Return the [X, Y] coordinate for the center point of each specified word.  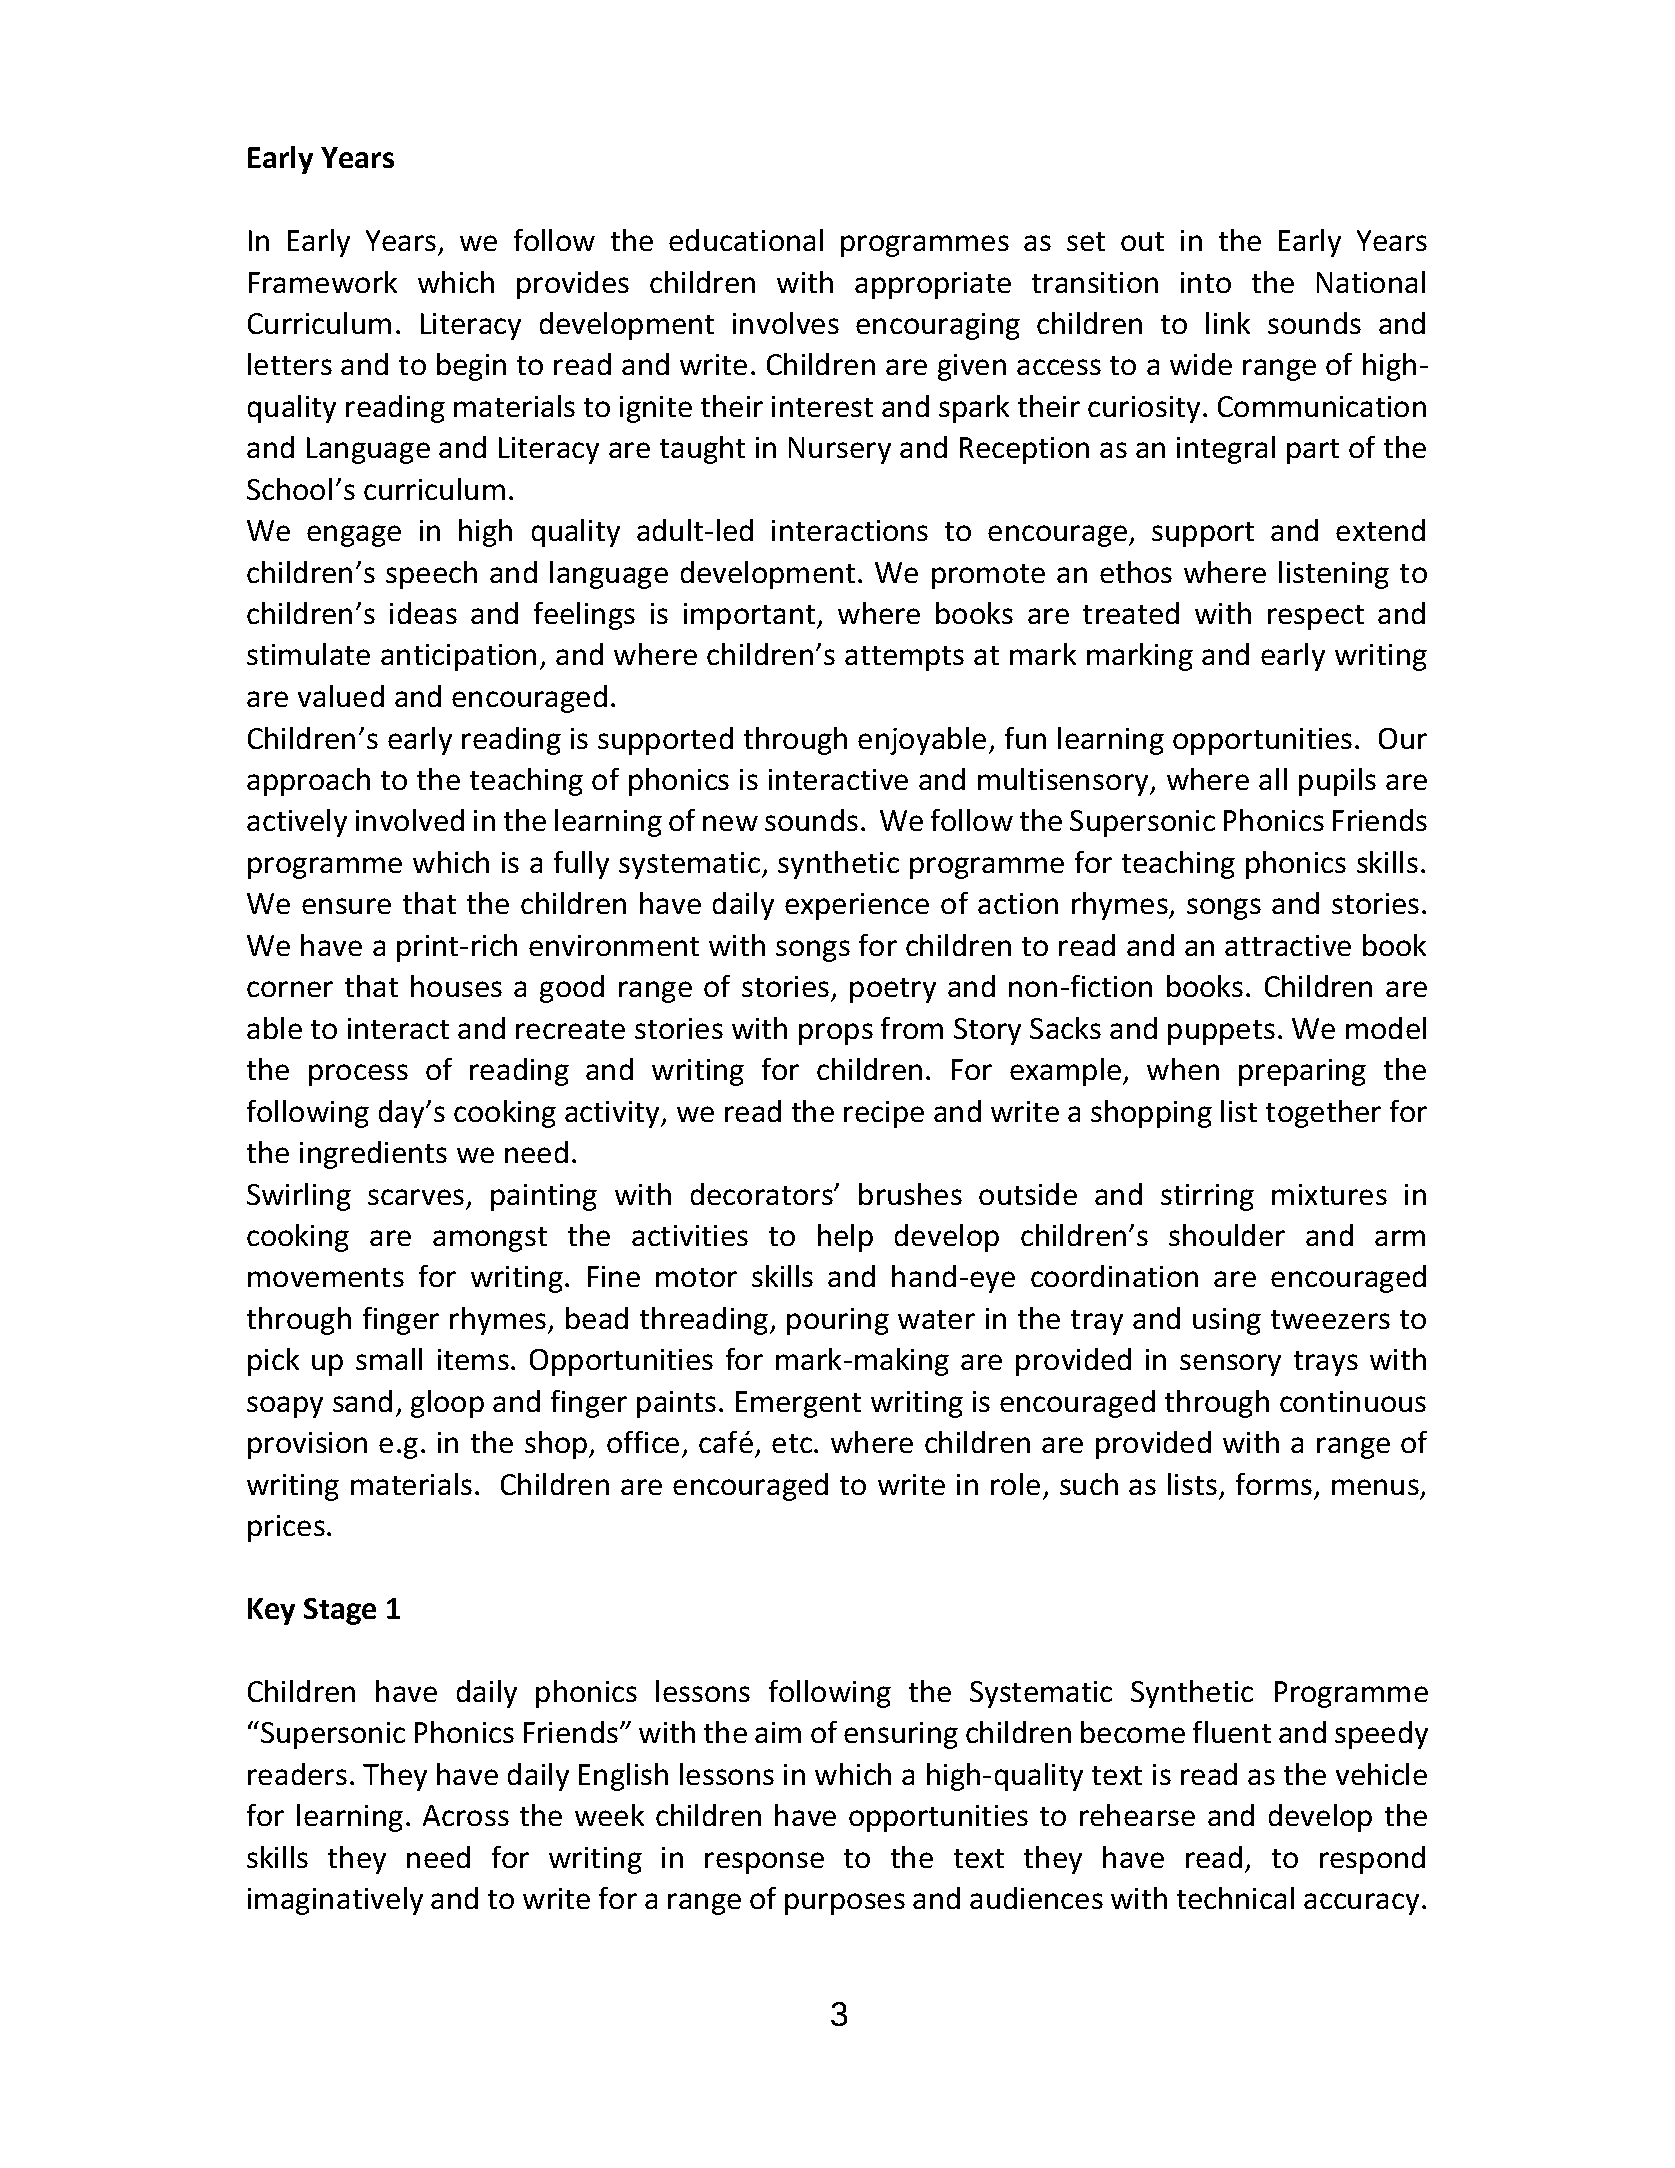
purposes [845, 1904]
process [358, 1075]
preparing [1302, 1072]
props [836, 1034]
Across [466, 1815]
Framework [323, 282]
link [1228, 323]
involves [786, 323]
